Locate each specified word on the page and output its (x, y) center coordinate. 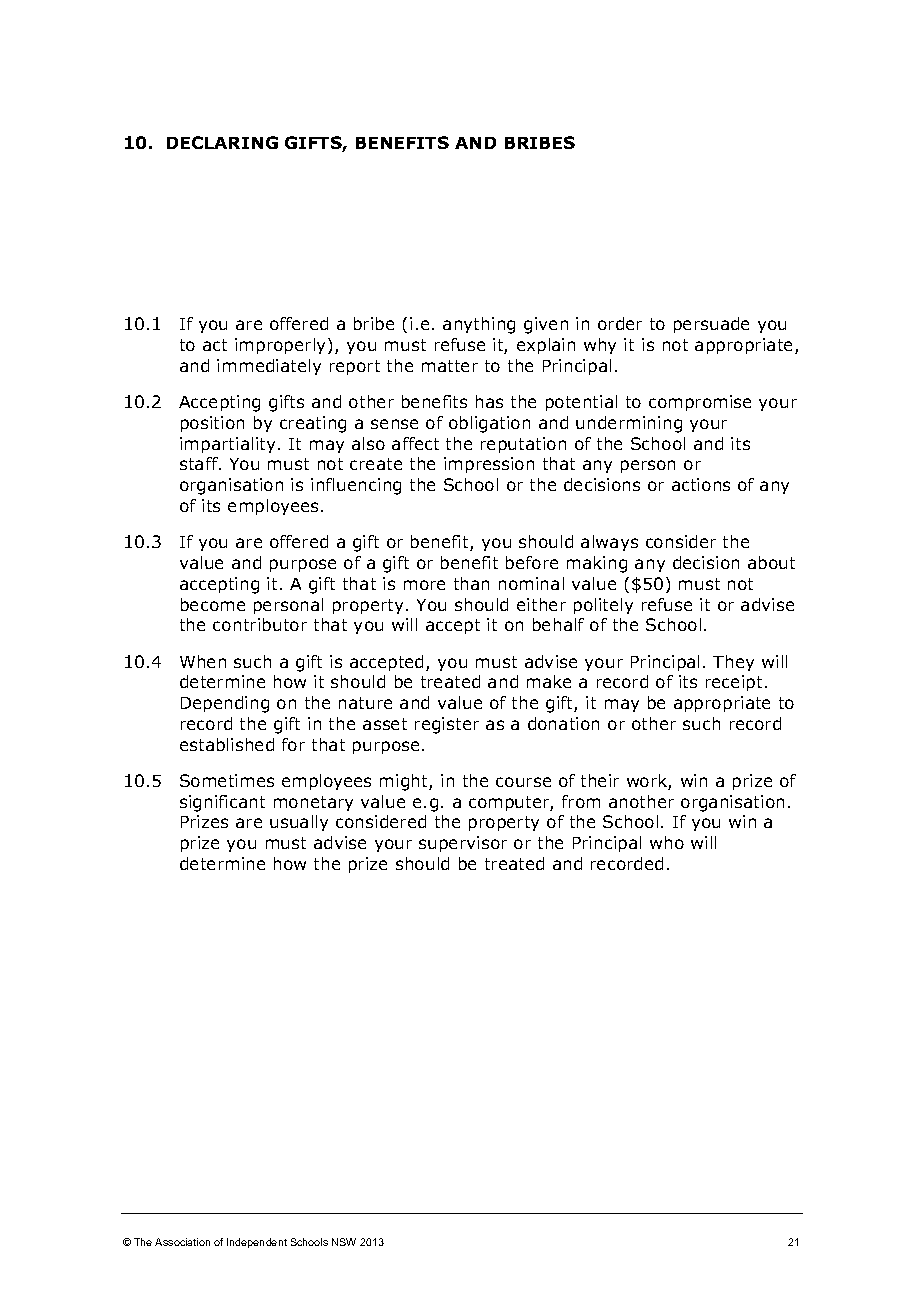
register (447, 725)
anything (479, 325)
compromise (700, 403)
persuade (711, 325)
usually (299, 823)
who (667, 842)
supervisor (463, 844)
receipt (734, 683)
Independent (257, 1243)
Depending (225, 704)
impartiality (227, 445)
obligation (489, 424)
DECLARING (222, 142)
